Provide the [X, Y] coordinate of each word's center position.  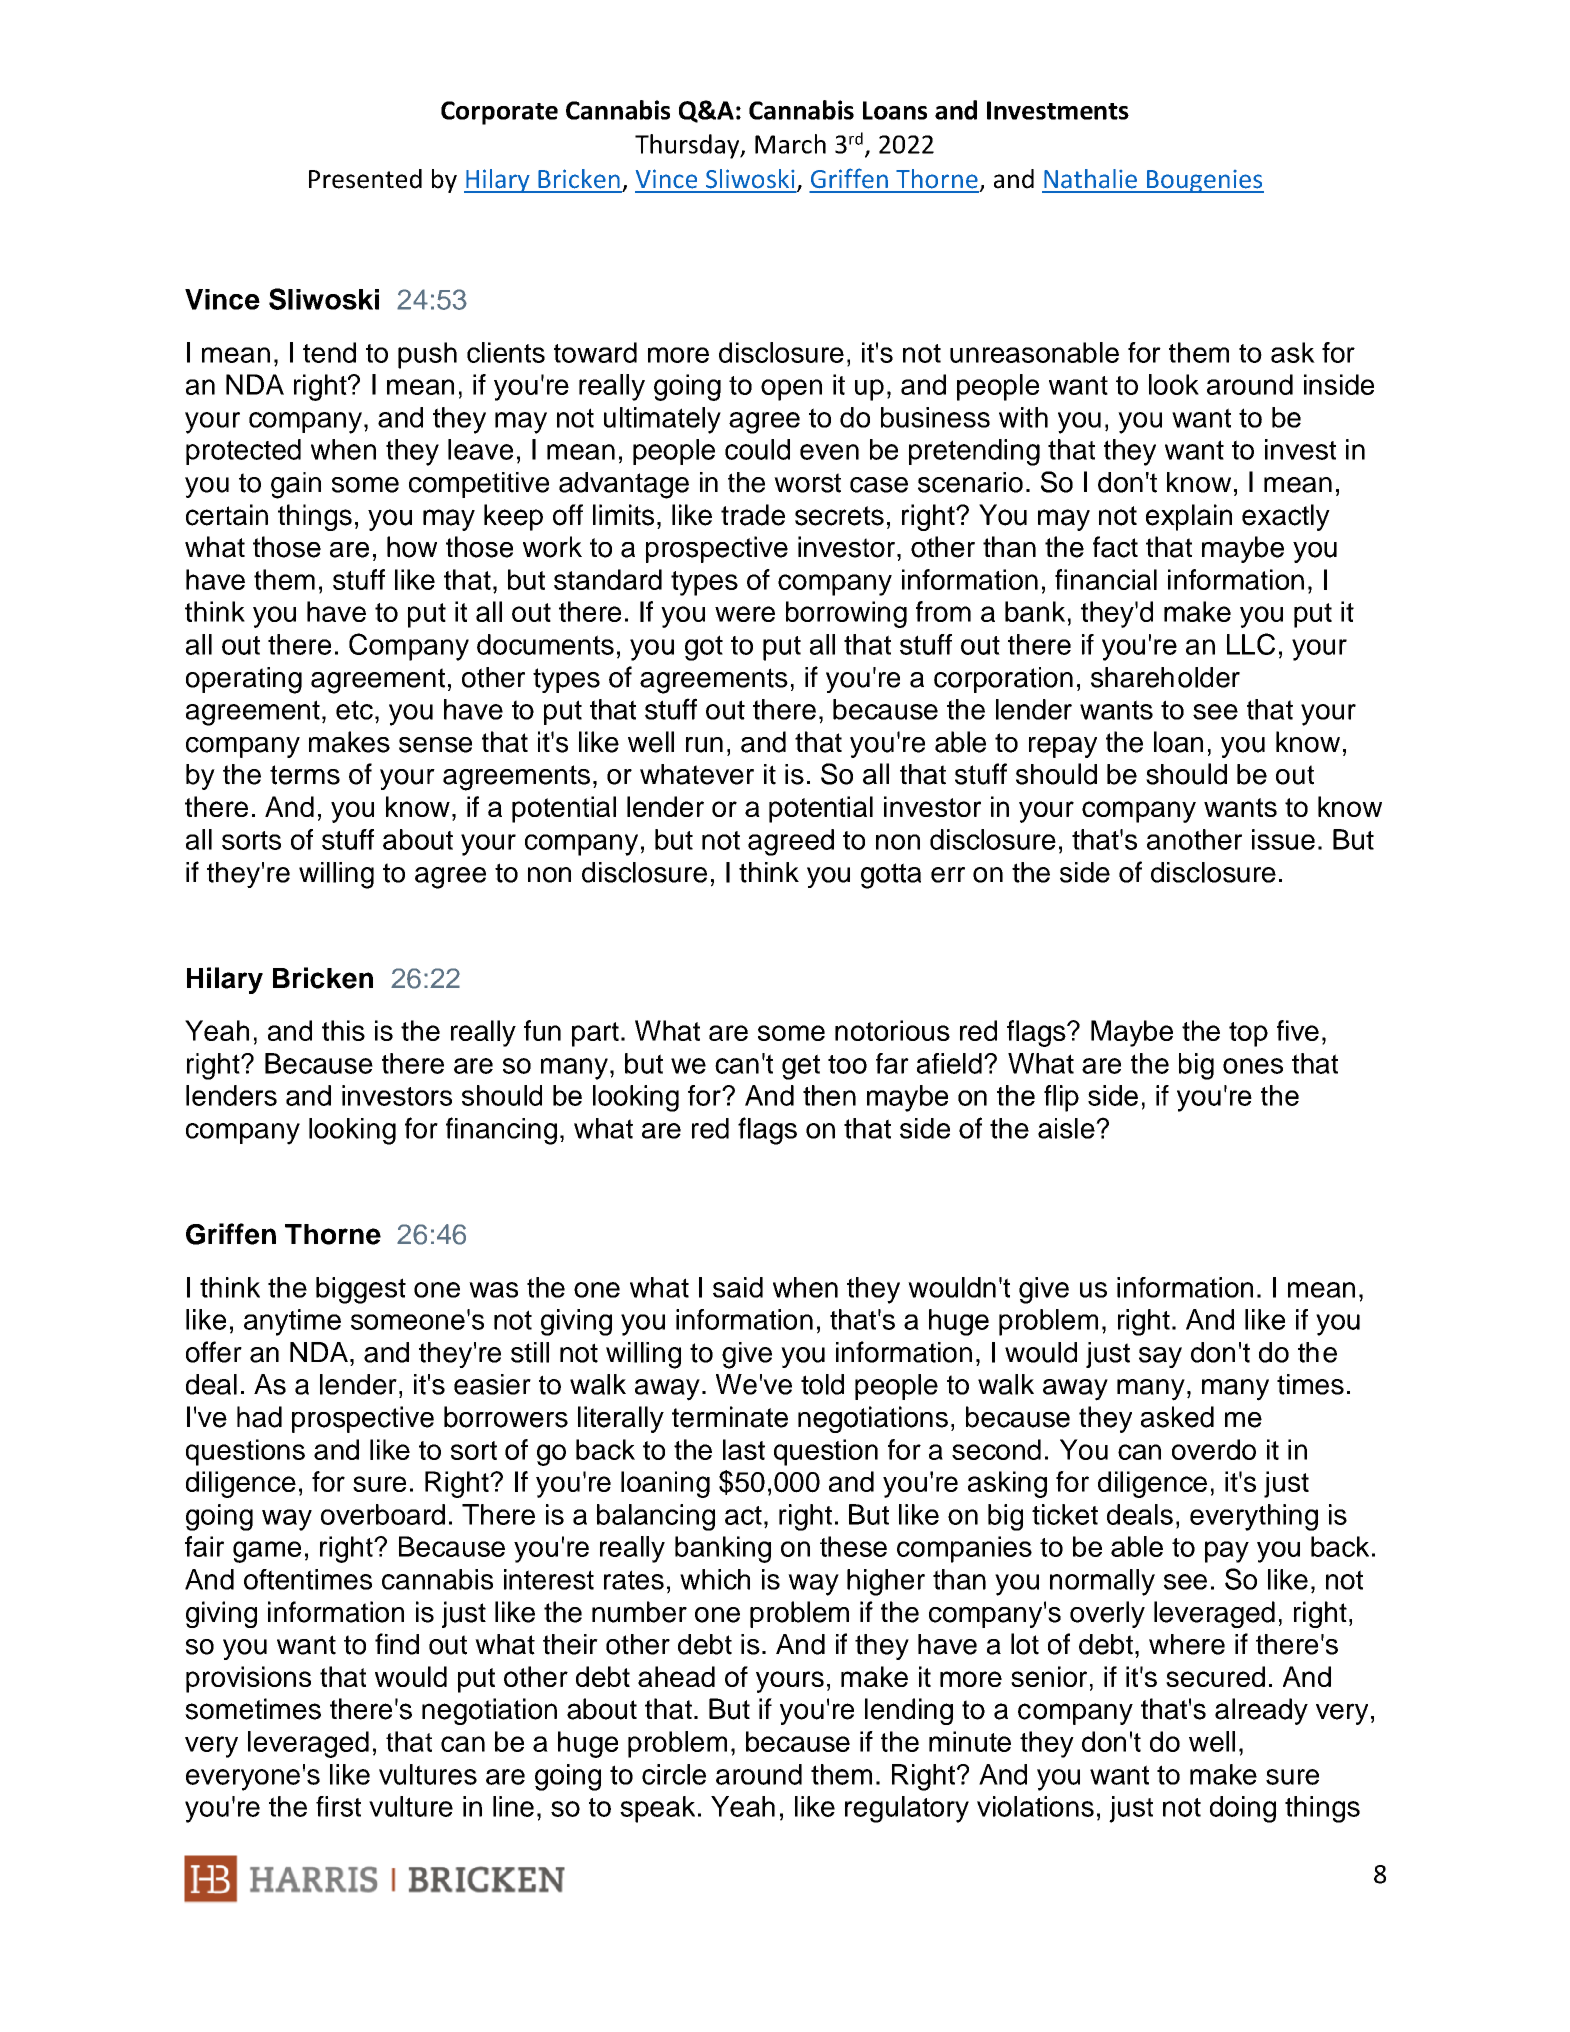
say [1160, 1357]
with [1023, 417]
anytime [292, 1322]
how [412, 547]
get [801, 1067]
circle [674, 1774]
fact [1115, 547]
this [343, 1030]
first [338, 1806]
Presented [365, 179]
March [790, 144]
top [1248, 1034]
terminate [730, 1417]
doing [1243, 1809]
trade [753, 515]
